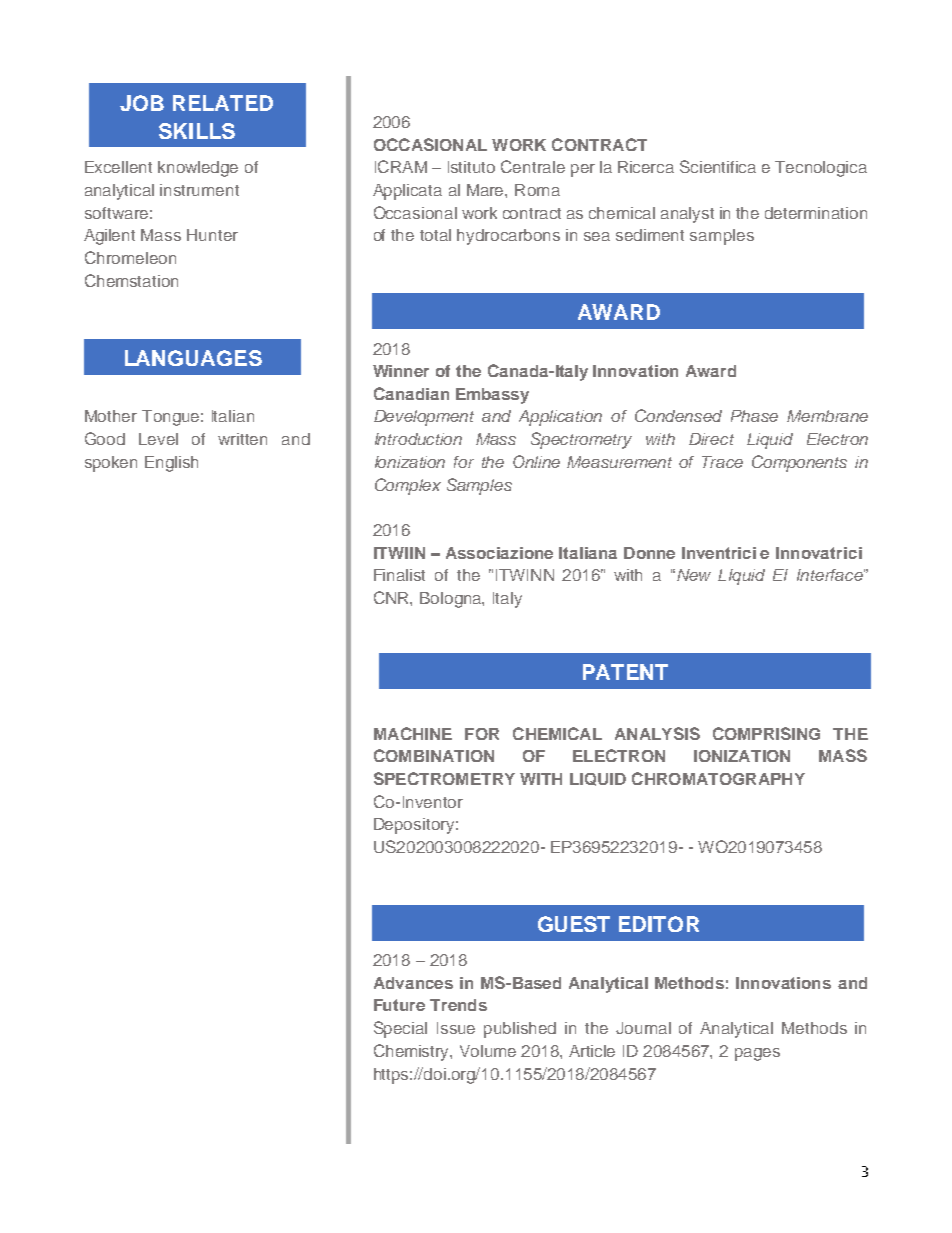  I want to click on Associazione, so click(499, 553).
